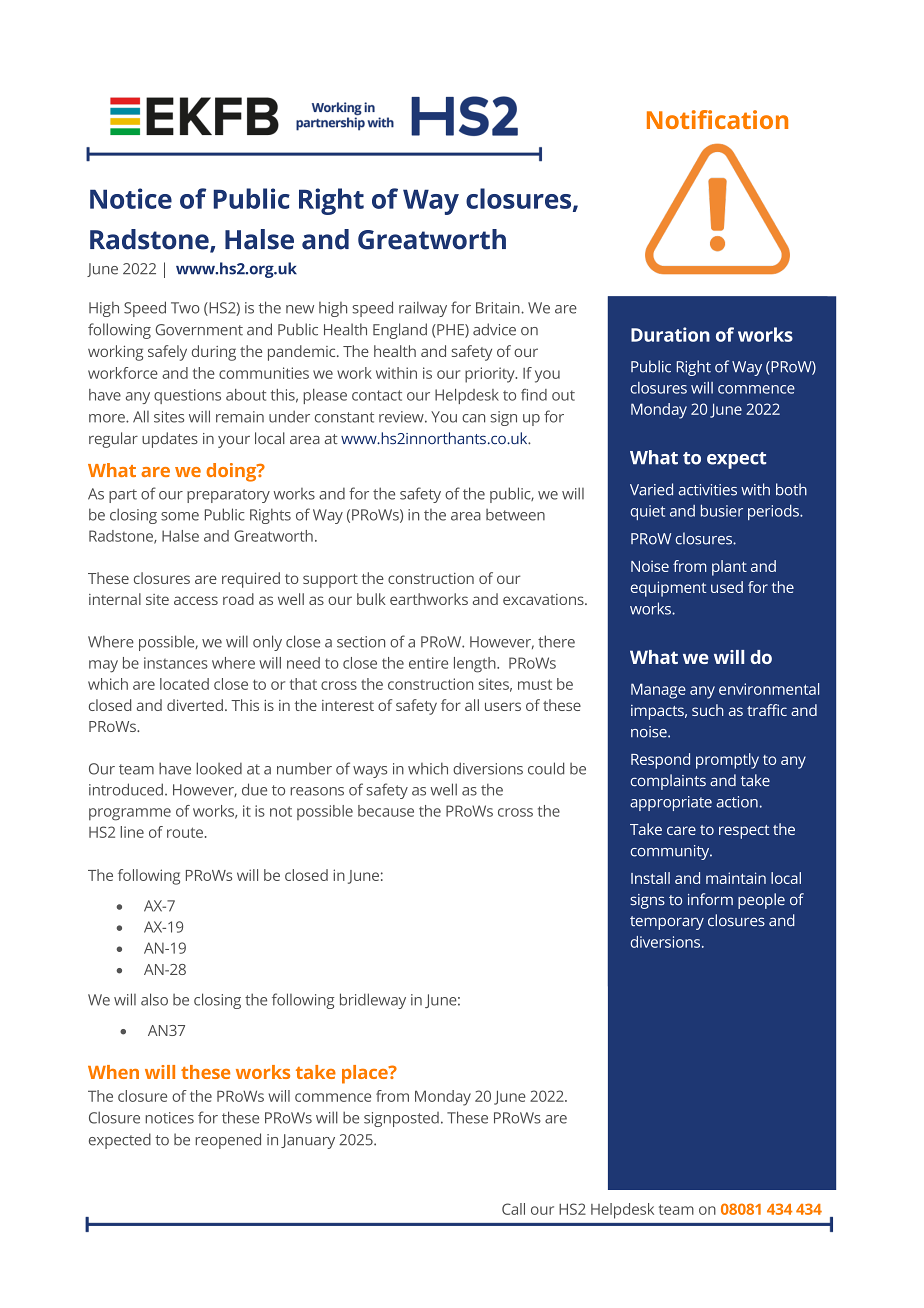 The width and height of the page is (924, 1308). What do you see at coordinates (176, 663) in the page?
I see `instances` at bounding box center [176, 663].
